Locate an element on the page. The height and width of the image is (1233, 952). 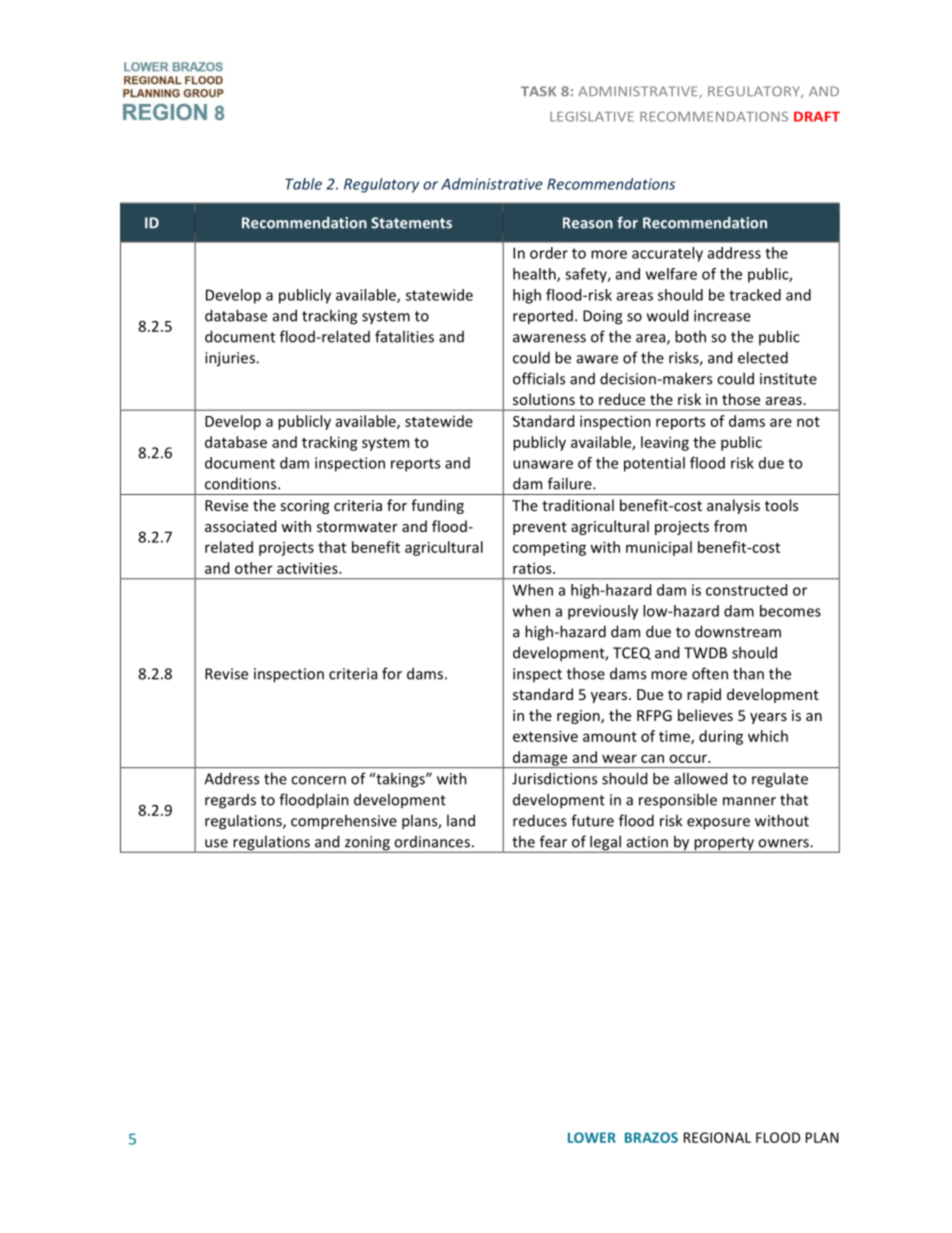
Table is located at coordinates (303, 184).
